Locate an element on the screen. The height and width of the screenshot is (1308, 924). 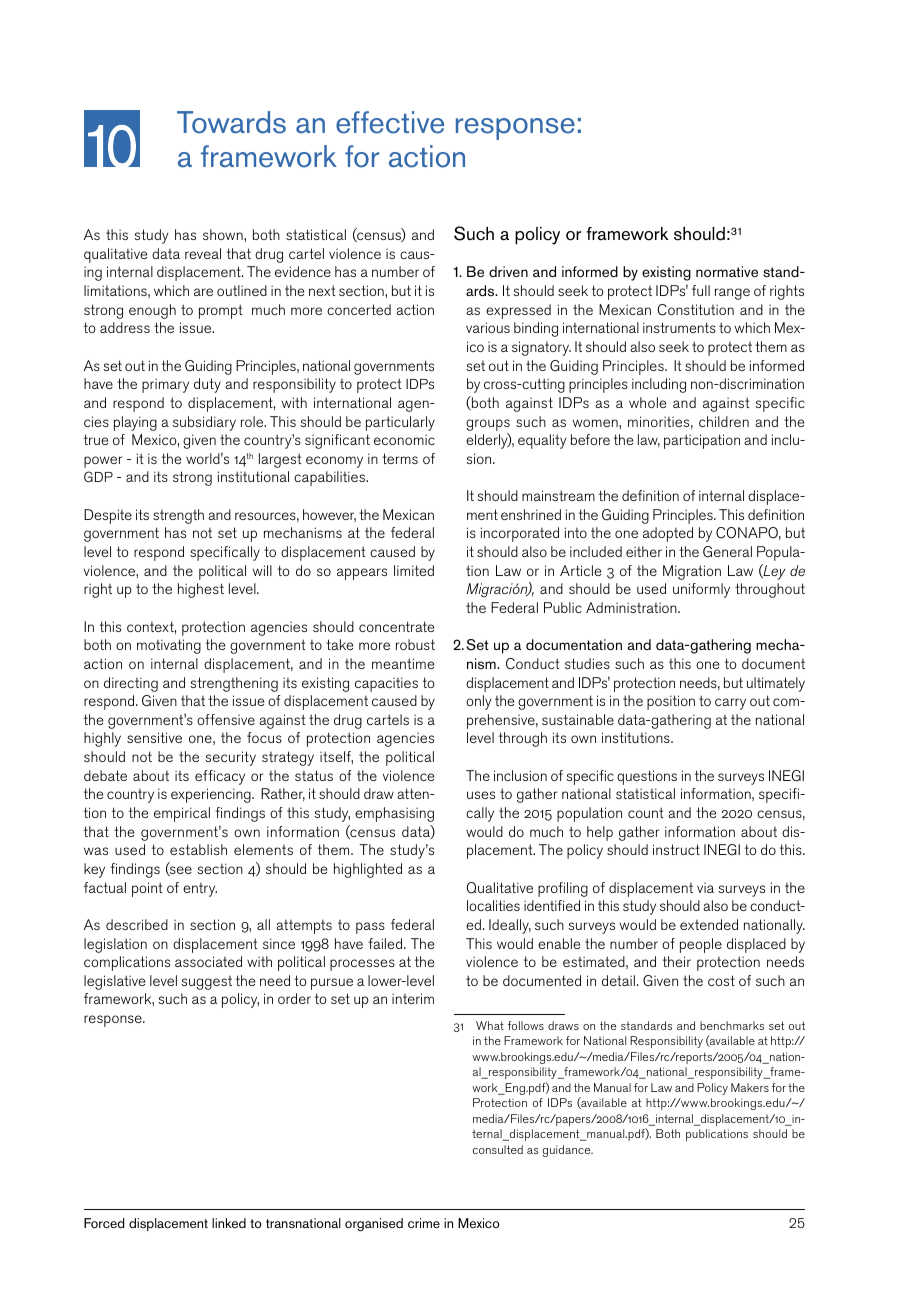
normative is located at coordinates (727, 271).
